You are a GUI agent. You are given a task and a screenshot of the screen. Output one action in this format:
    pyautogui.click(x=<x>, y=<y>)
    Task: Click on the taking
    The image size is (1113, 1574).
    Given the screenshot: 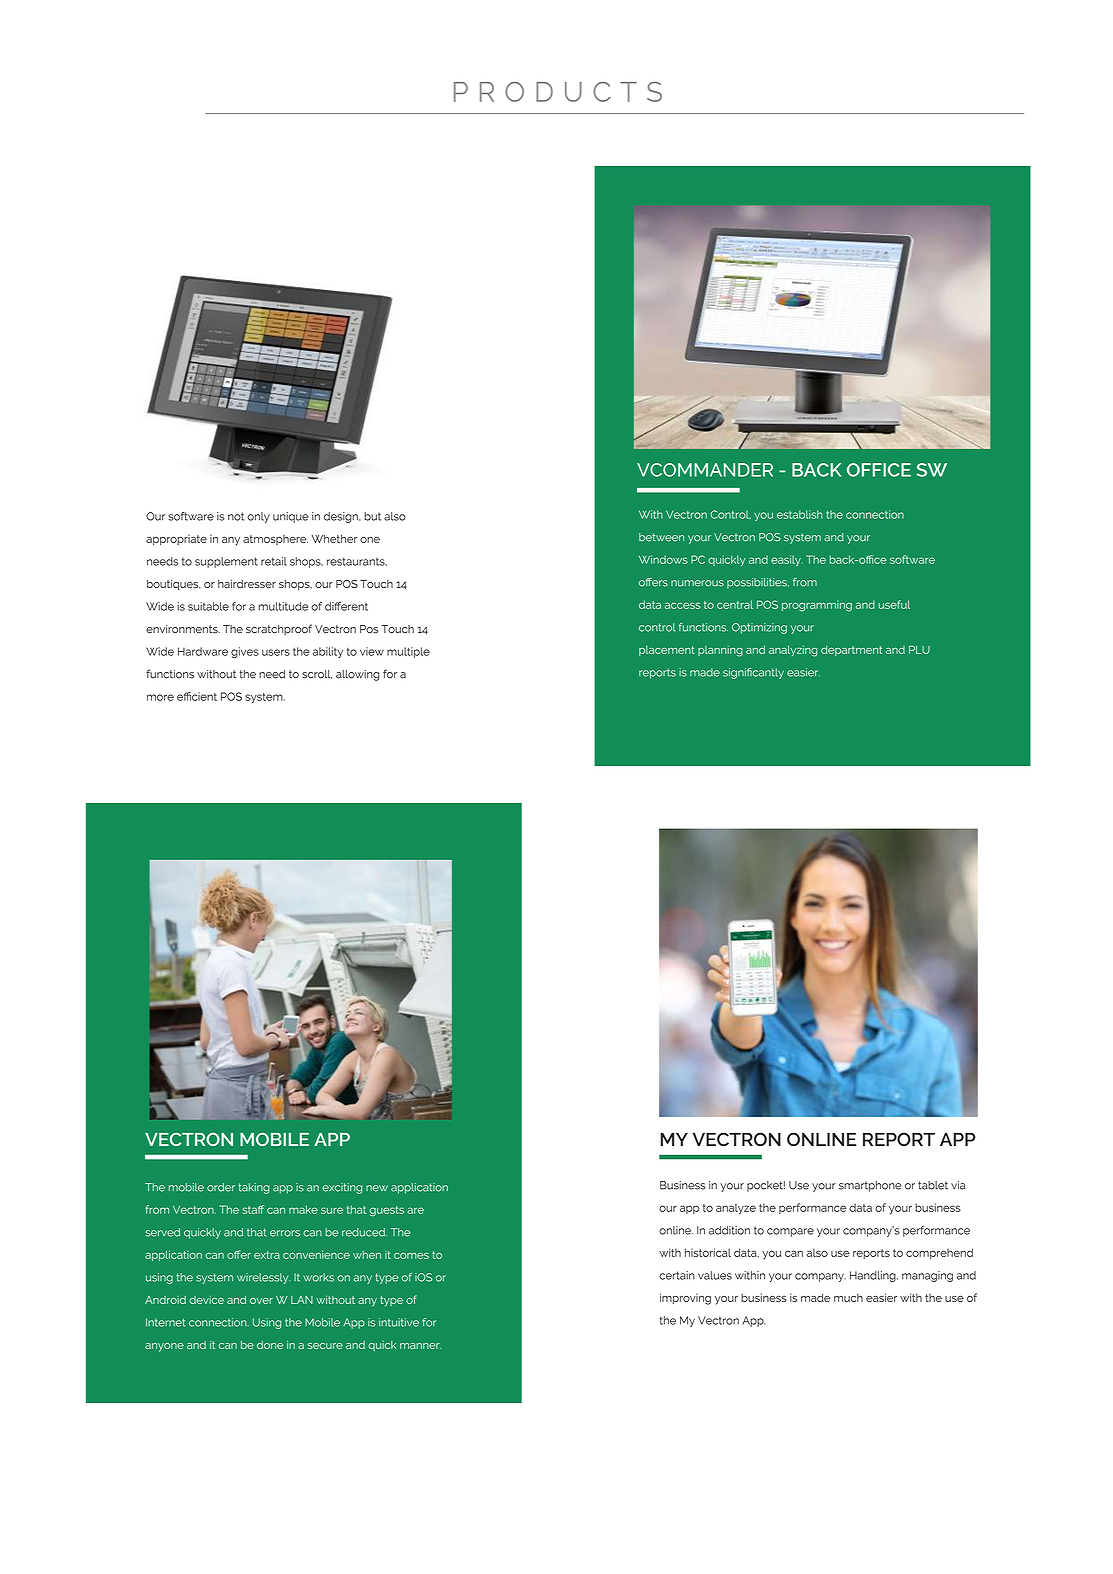 What is the action you would take?
    pyautogui.click(x=253, y=1188)
